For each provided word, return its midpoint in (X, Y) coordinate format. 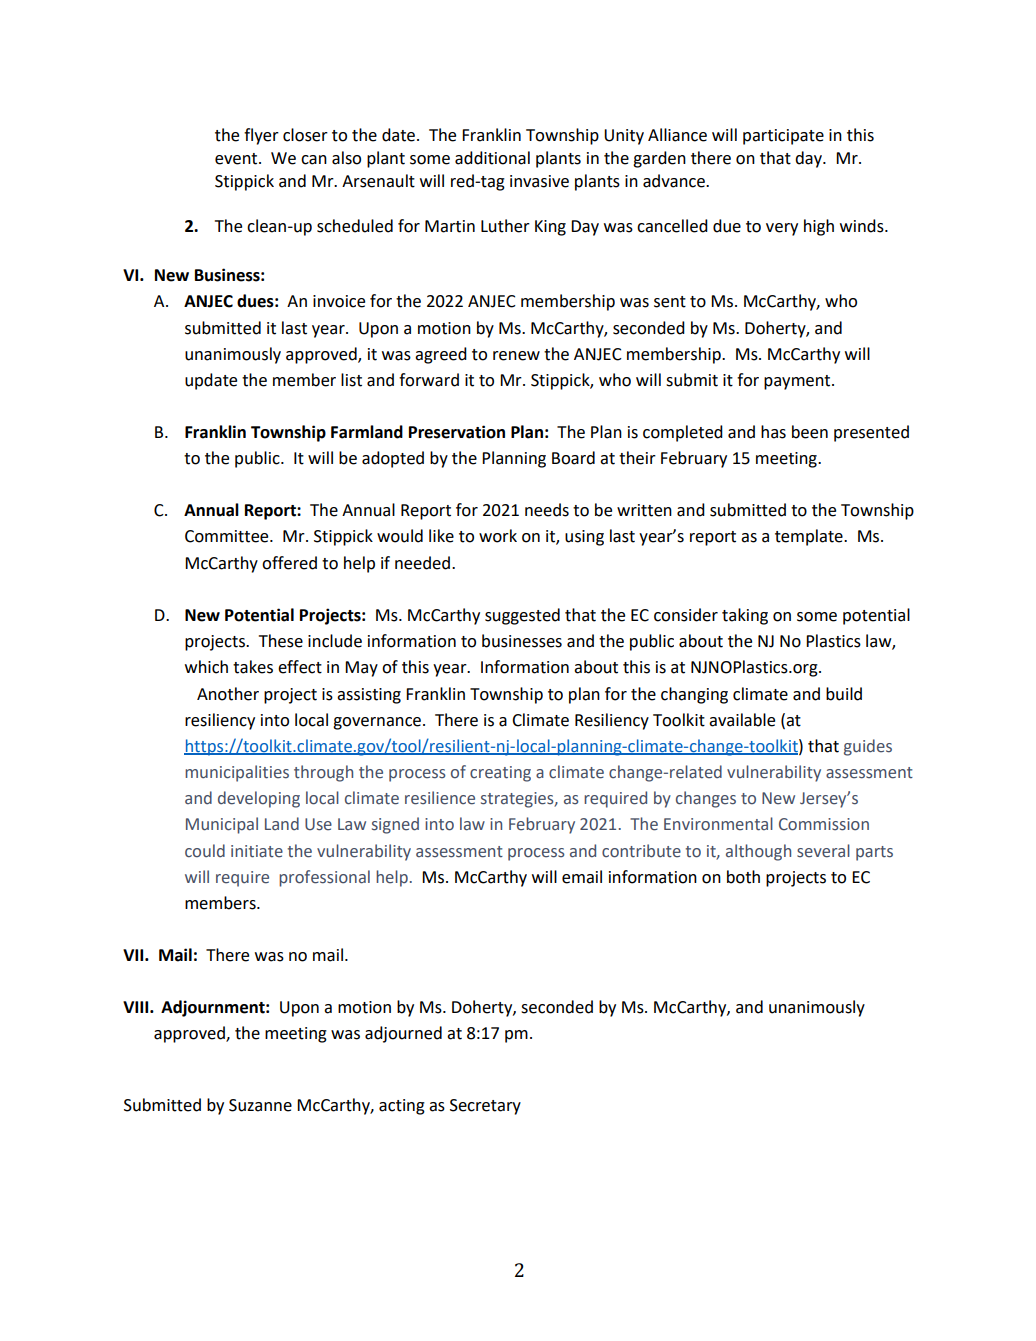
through (323, 773)
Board (573, 458)
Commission (824, 824)
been (810, 432)
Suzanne (260, 1105)
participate (783, 137)
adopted (393, 459)
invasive (539, 181)
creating (500, 774)
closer (305, 135)
